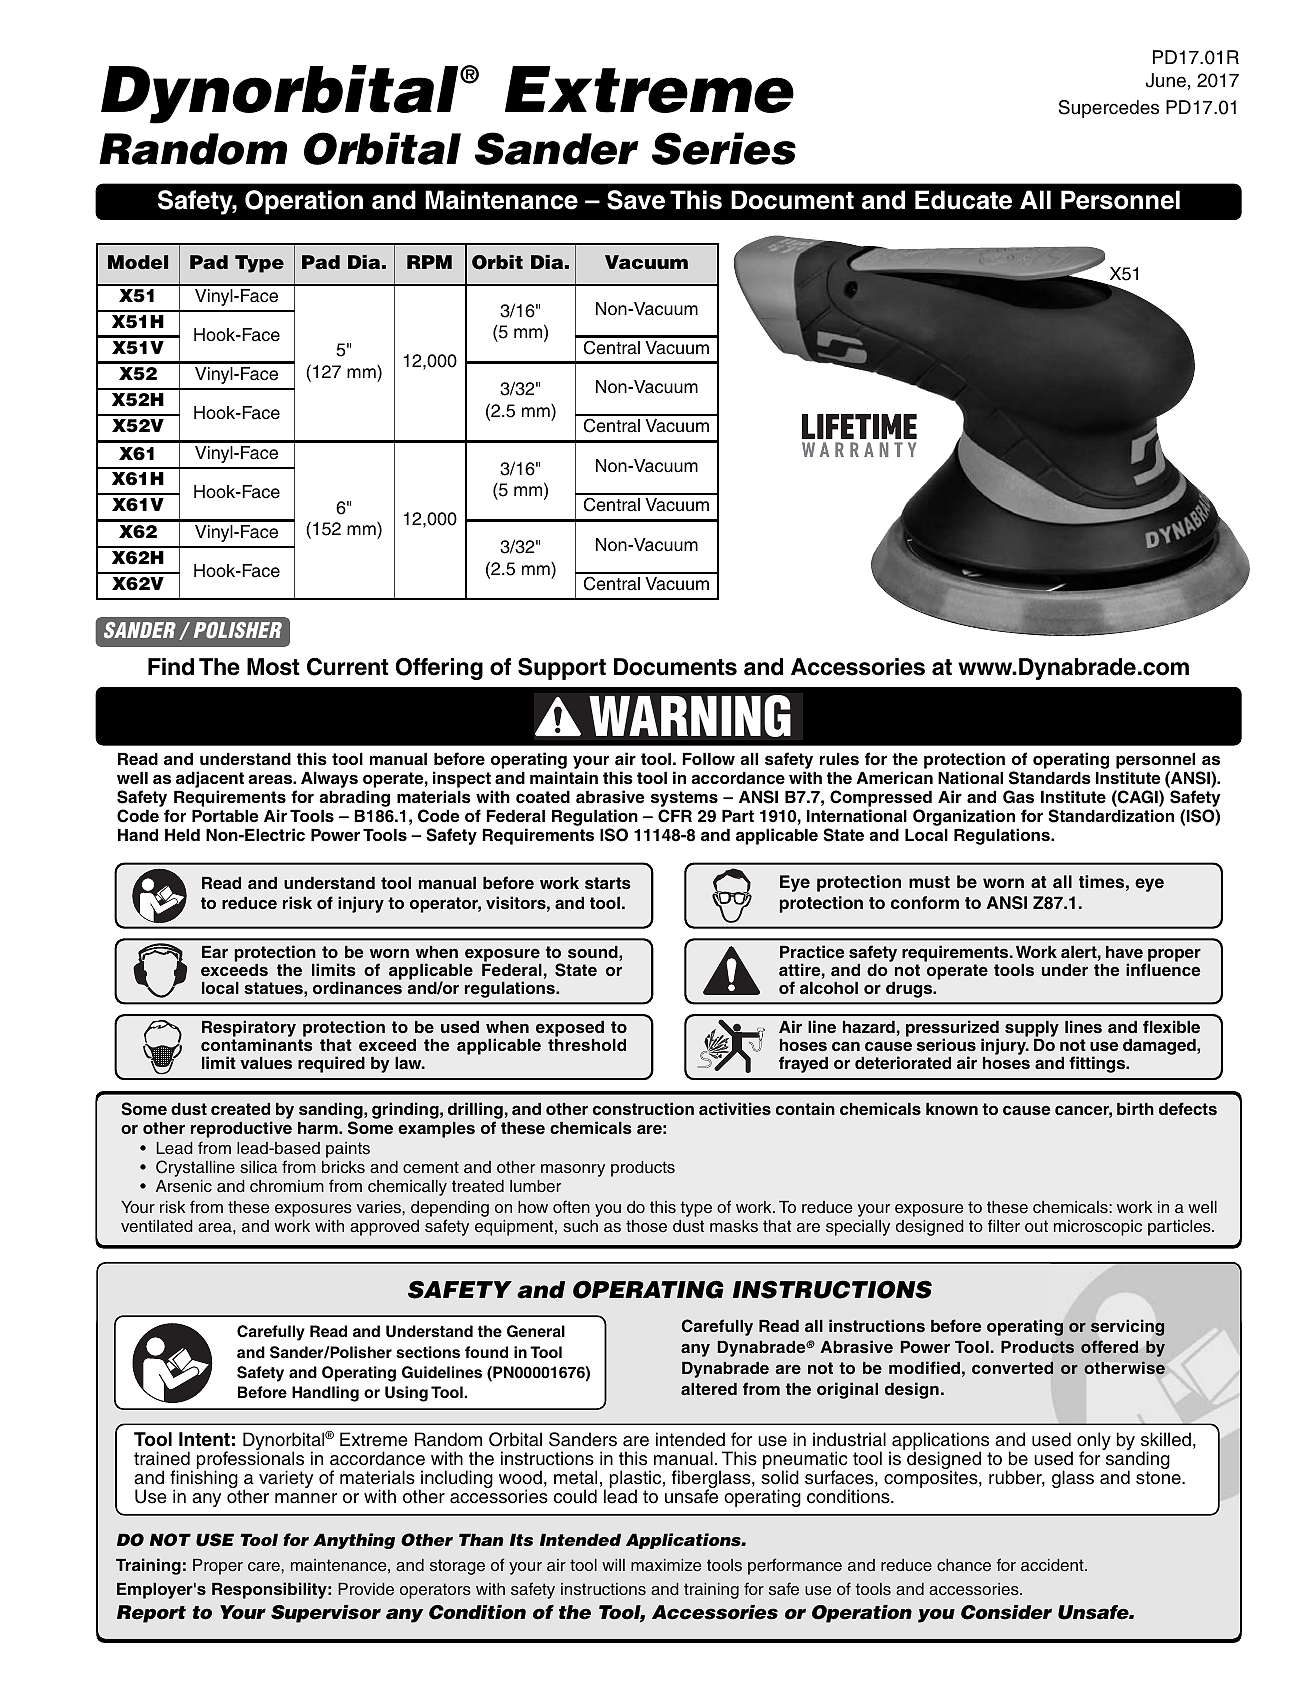  I want to click on Most, so click(273, 667).
